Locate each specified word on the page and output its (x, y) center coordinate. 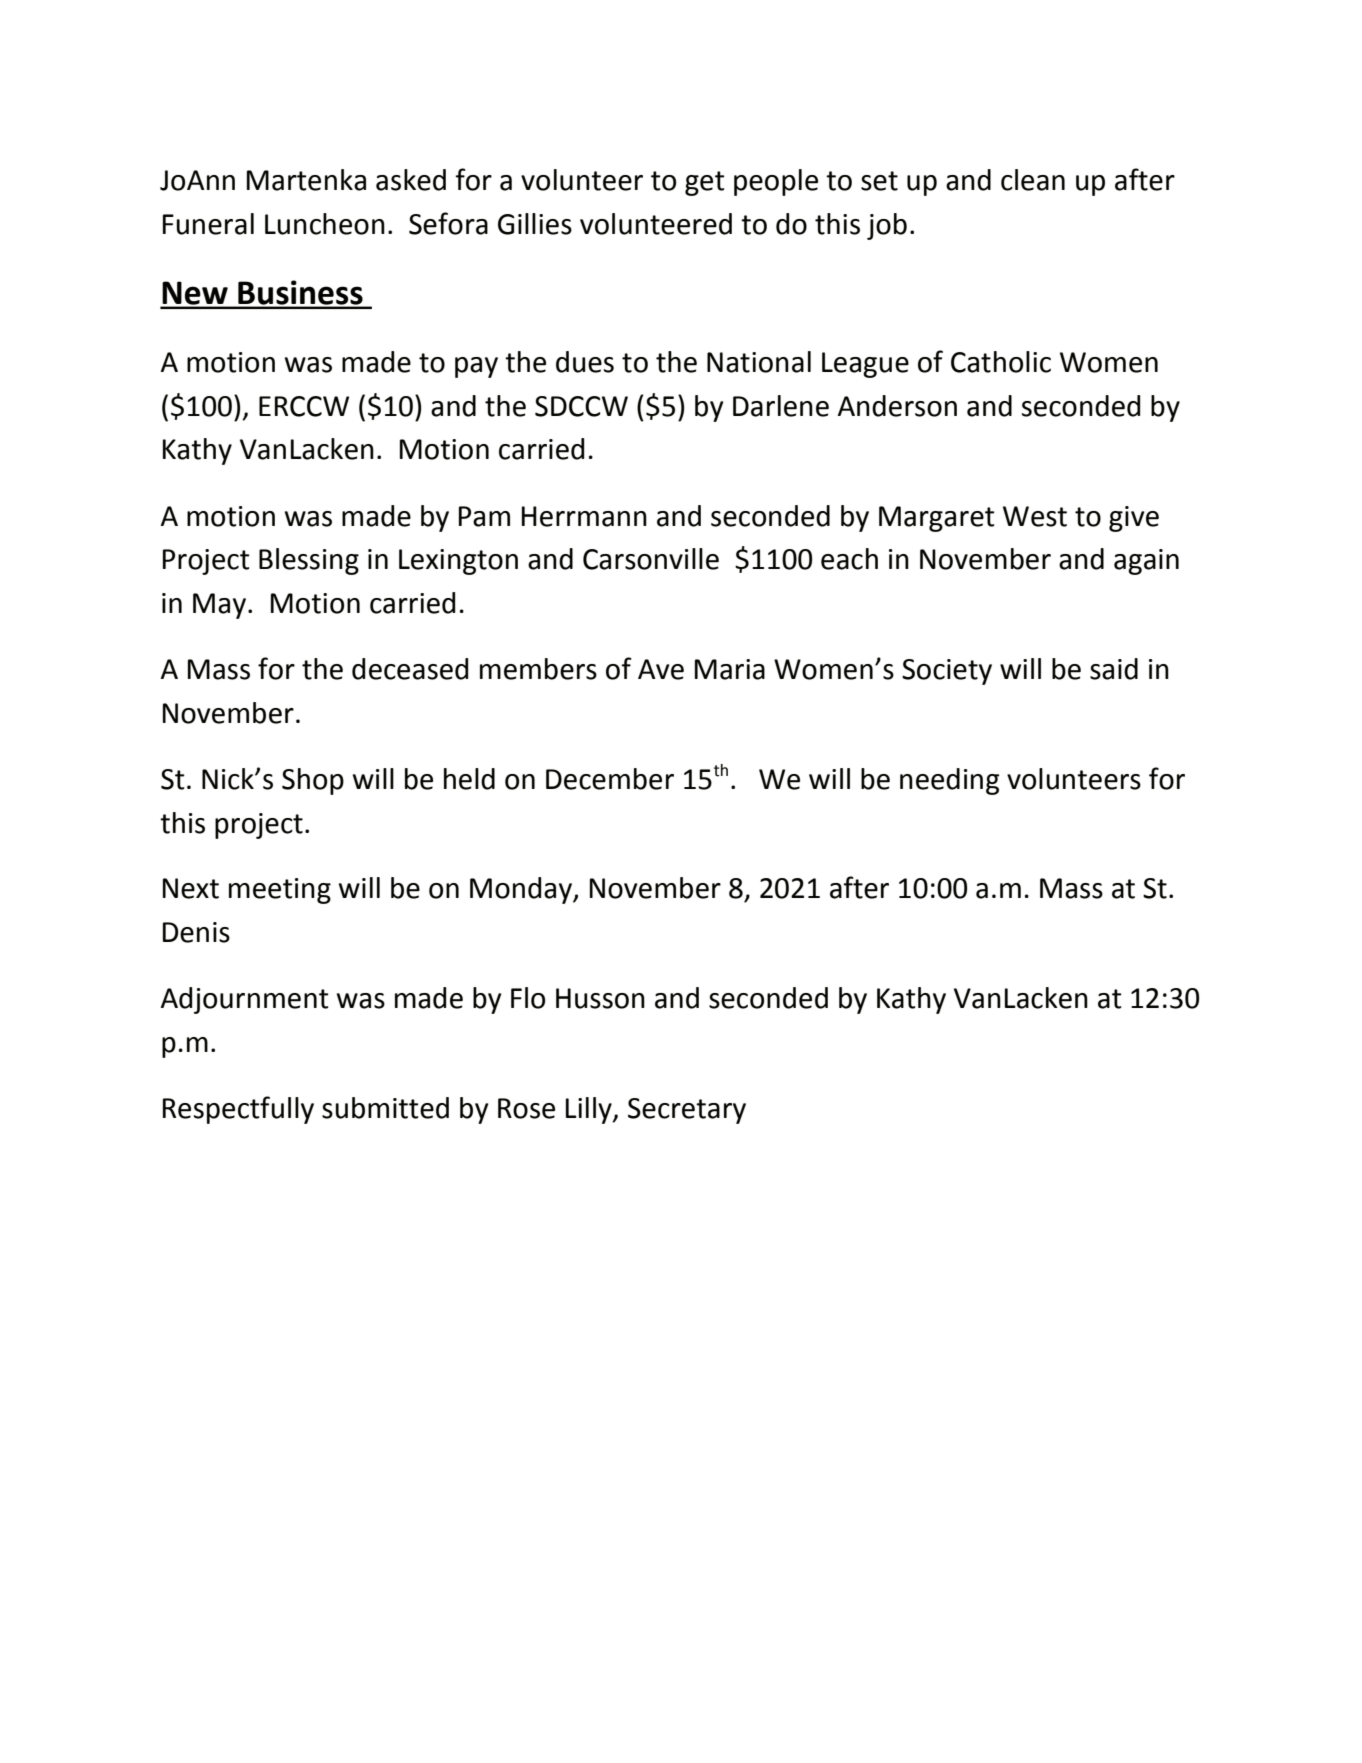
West (1035, 516)
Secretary (687, 1111)
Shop (313, 781)
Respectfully (238, 1110)
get (705, 183)
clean (1033, 180)
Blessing (309, 561)
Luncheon (325, 224)
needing (950, 781)
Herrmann (584, 516)
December (610, 779)
